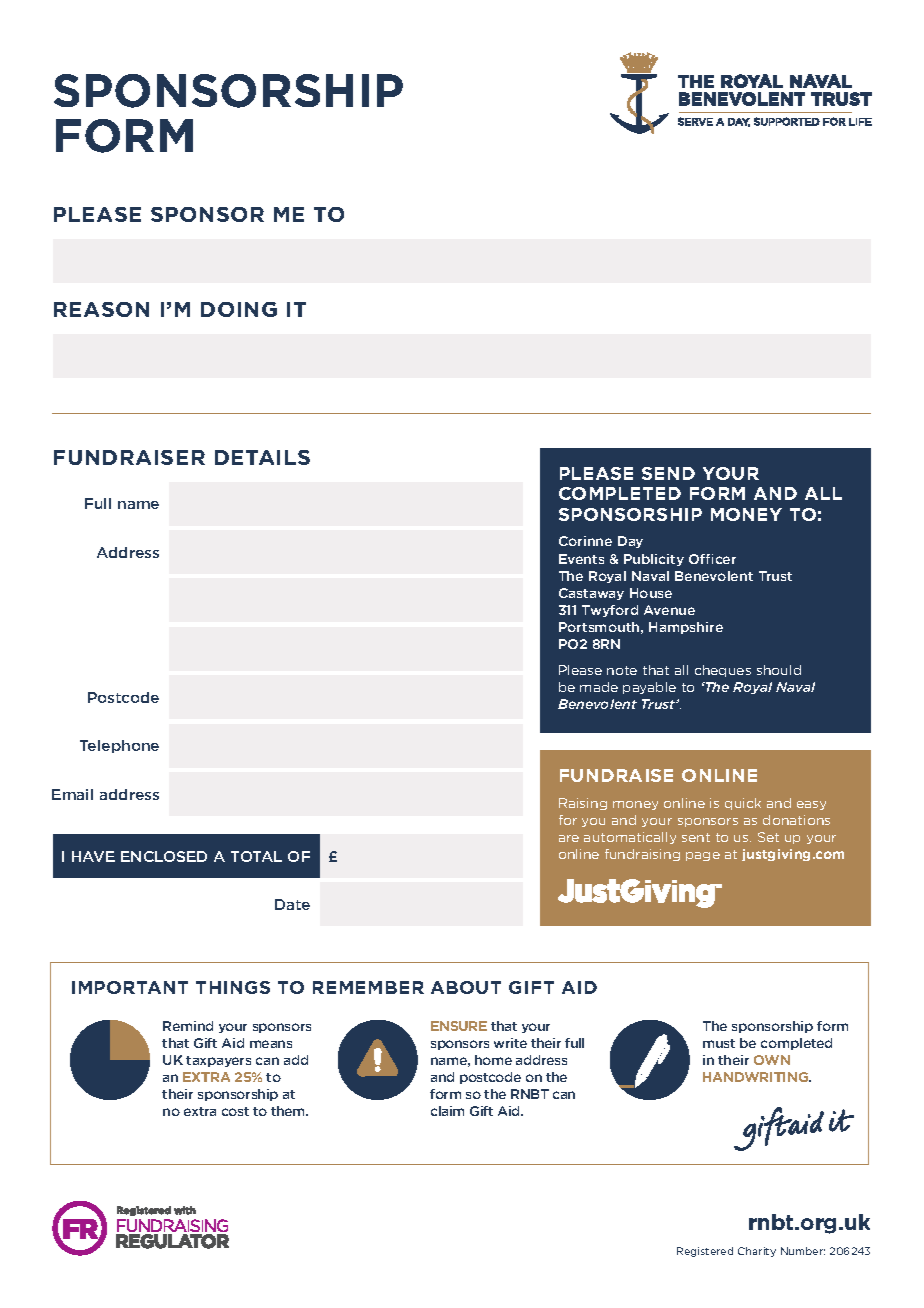  Describe the element at coordinates (101, 309) in the page. I see `REASON` at that location.
